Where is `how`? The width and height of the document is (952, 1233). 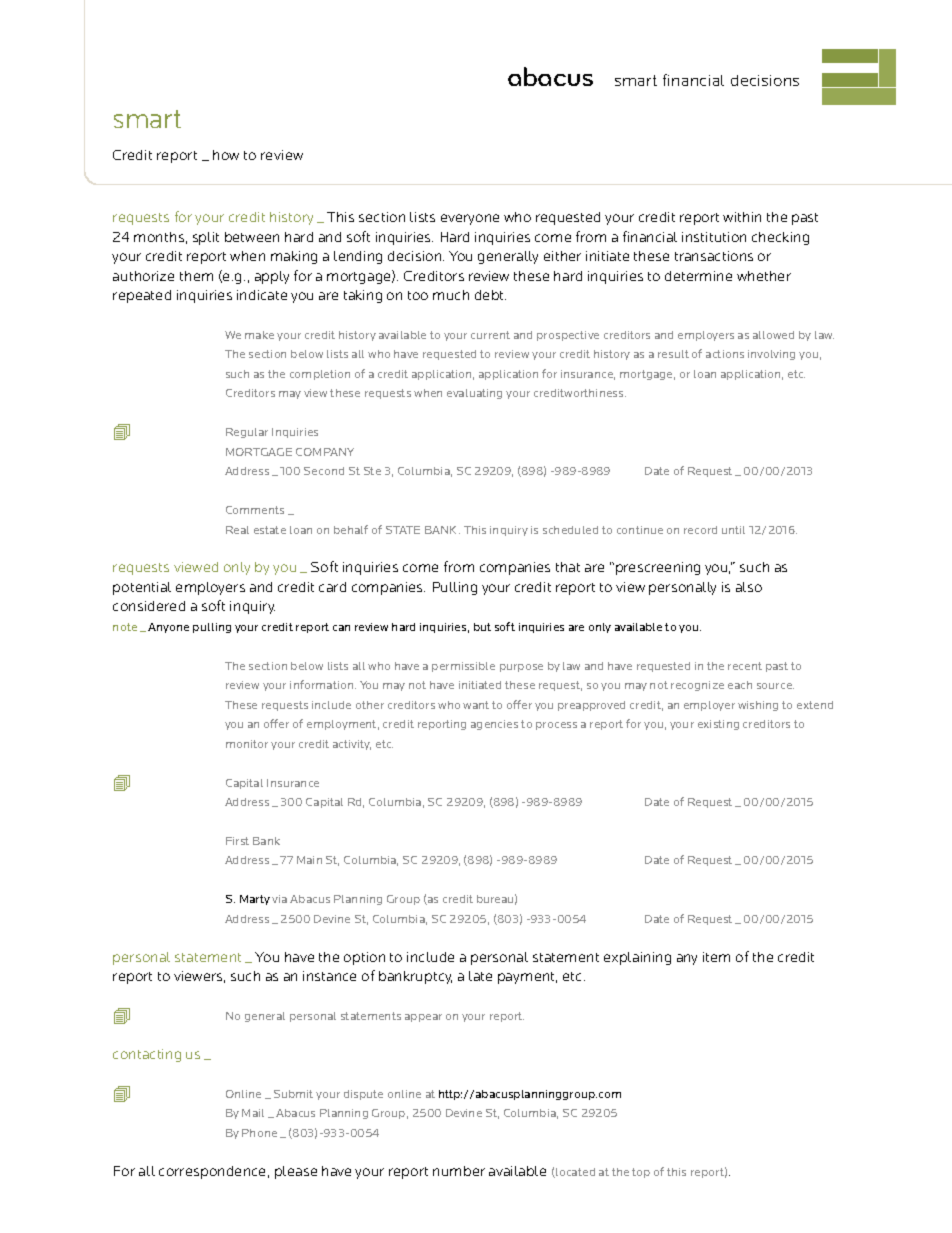 how is located at coordinates (226, 155).
